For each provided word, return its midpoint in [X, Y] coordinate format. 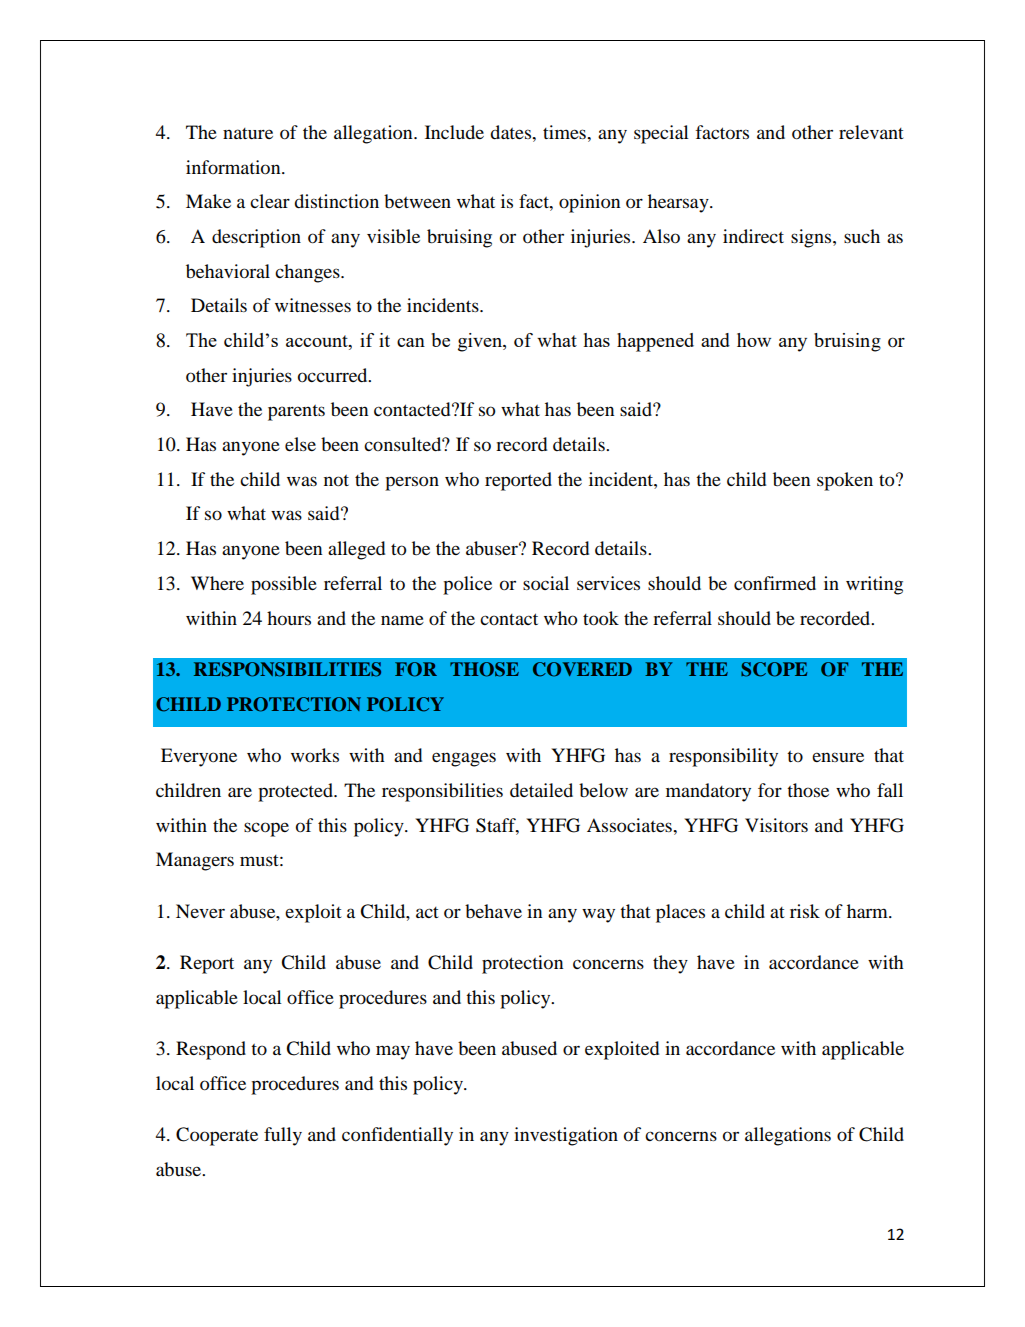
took [601, 618]
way [598, 915]
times [565, 132]
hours [289, 618]
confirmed [775, 583]
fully [283, 1136]
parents [296, 413]
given [481, 342]
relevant [871, 132]
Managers [195, 861]
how [754, 340]
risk [805, 911]
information [234, 167]
